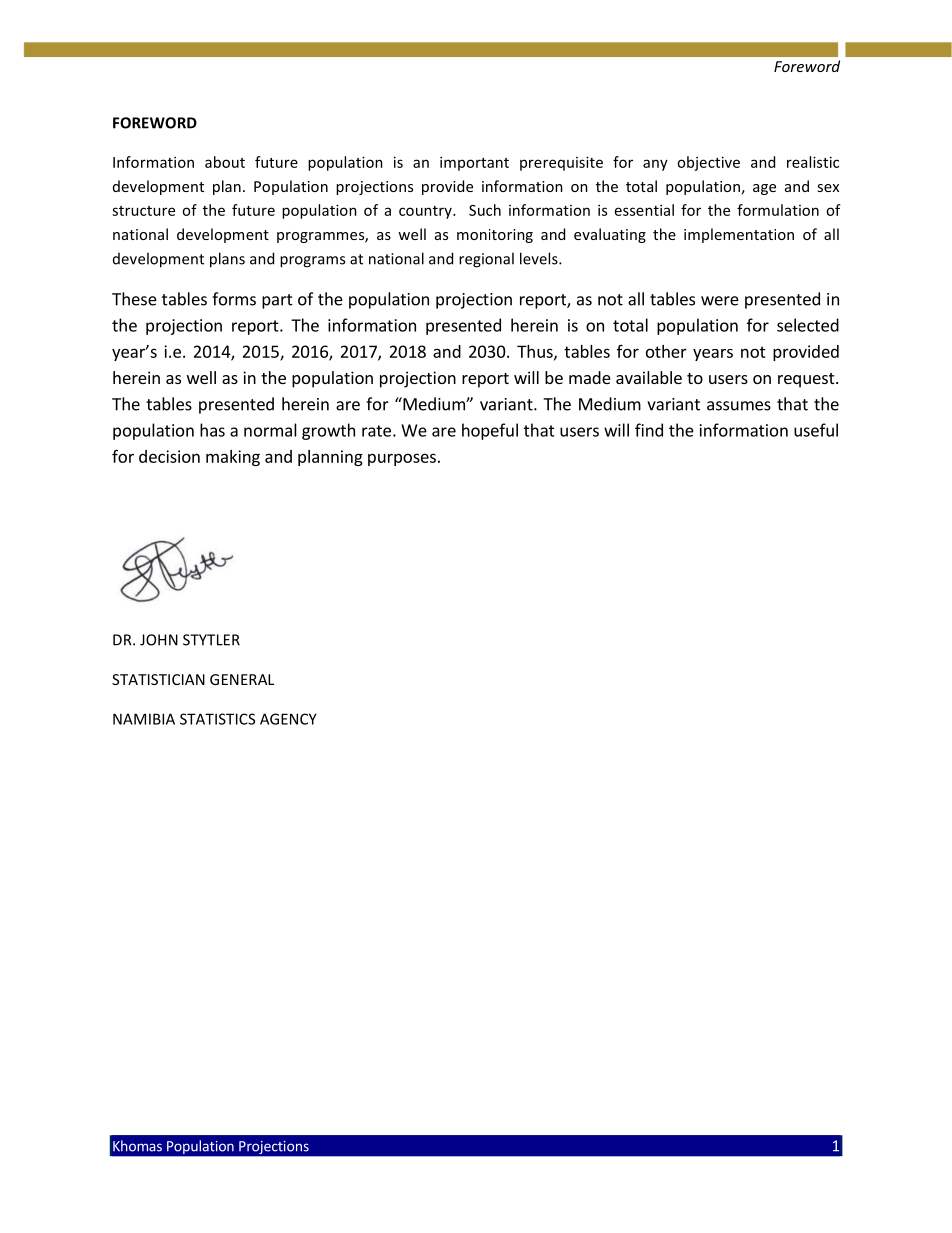  What do you see at coordinates (217, 719) in the document?
I see `STATISTICS` at bounding box center [217, 719].
